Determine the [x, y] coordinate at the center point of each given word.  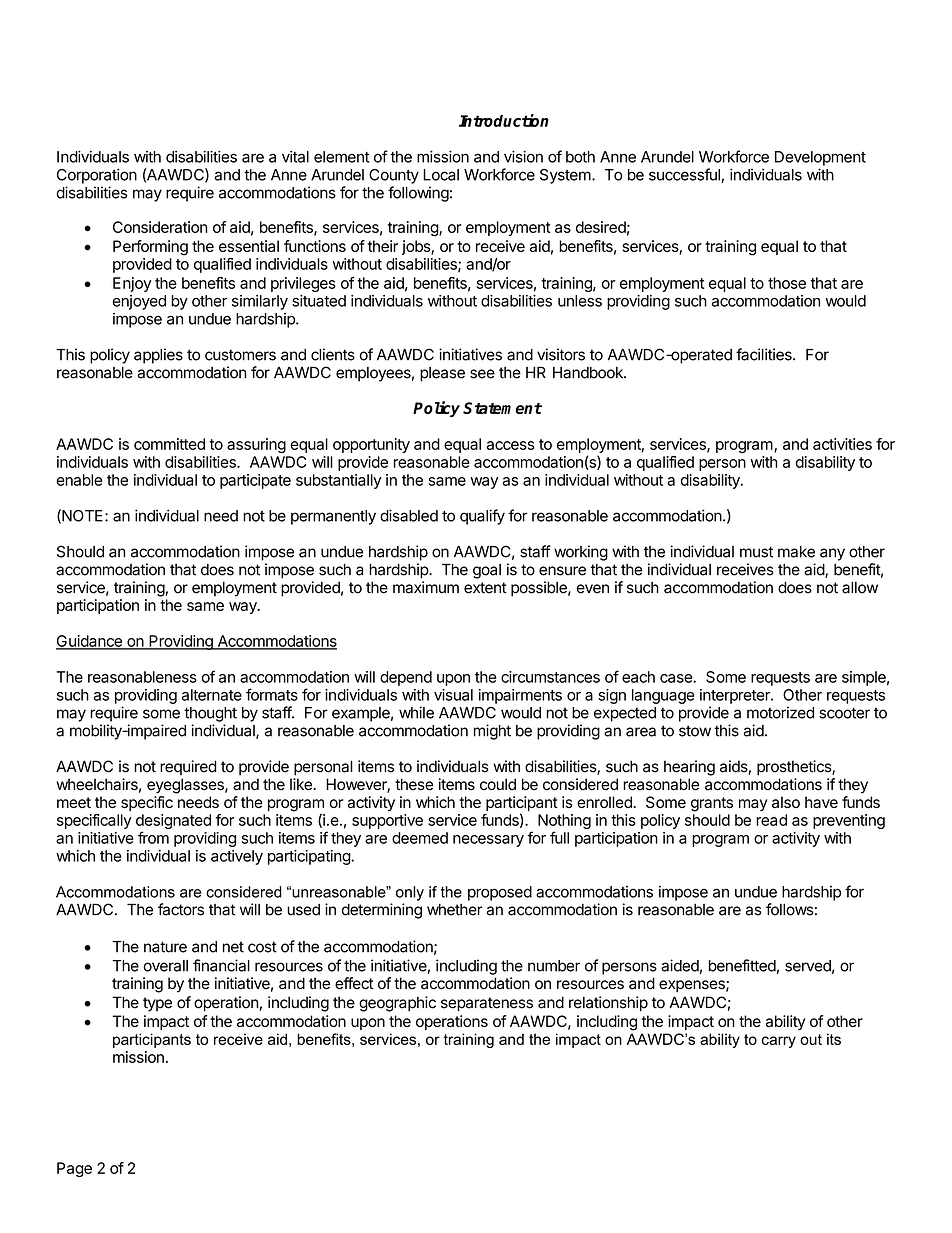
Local [441, 175]
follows [790, 909]
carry [779, 1042]
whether [454, 910]
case [677, 678]
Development [820, 158]
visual [453, 695]
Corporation [97, 176]
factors [181, 909]
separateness [487, 1004]
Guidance [90, 642]
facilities [765, 354]
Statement [502, 408]
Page [74, 1169]
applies [158, 356]
